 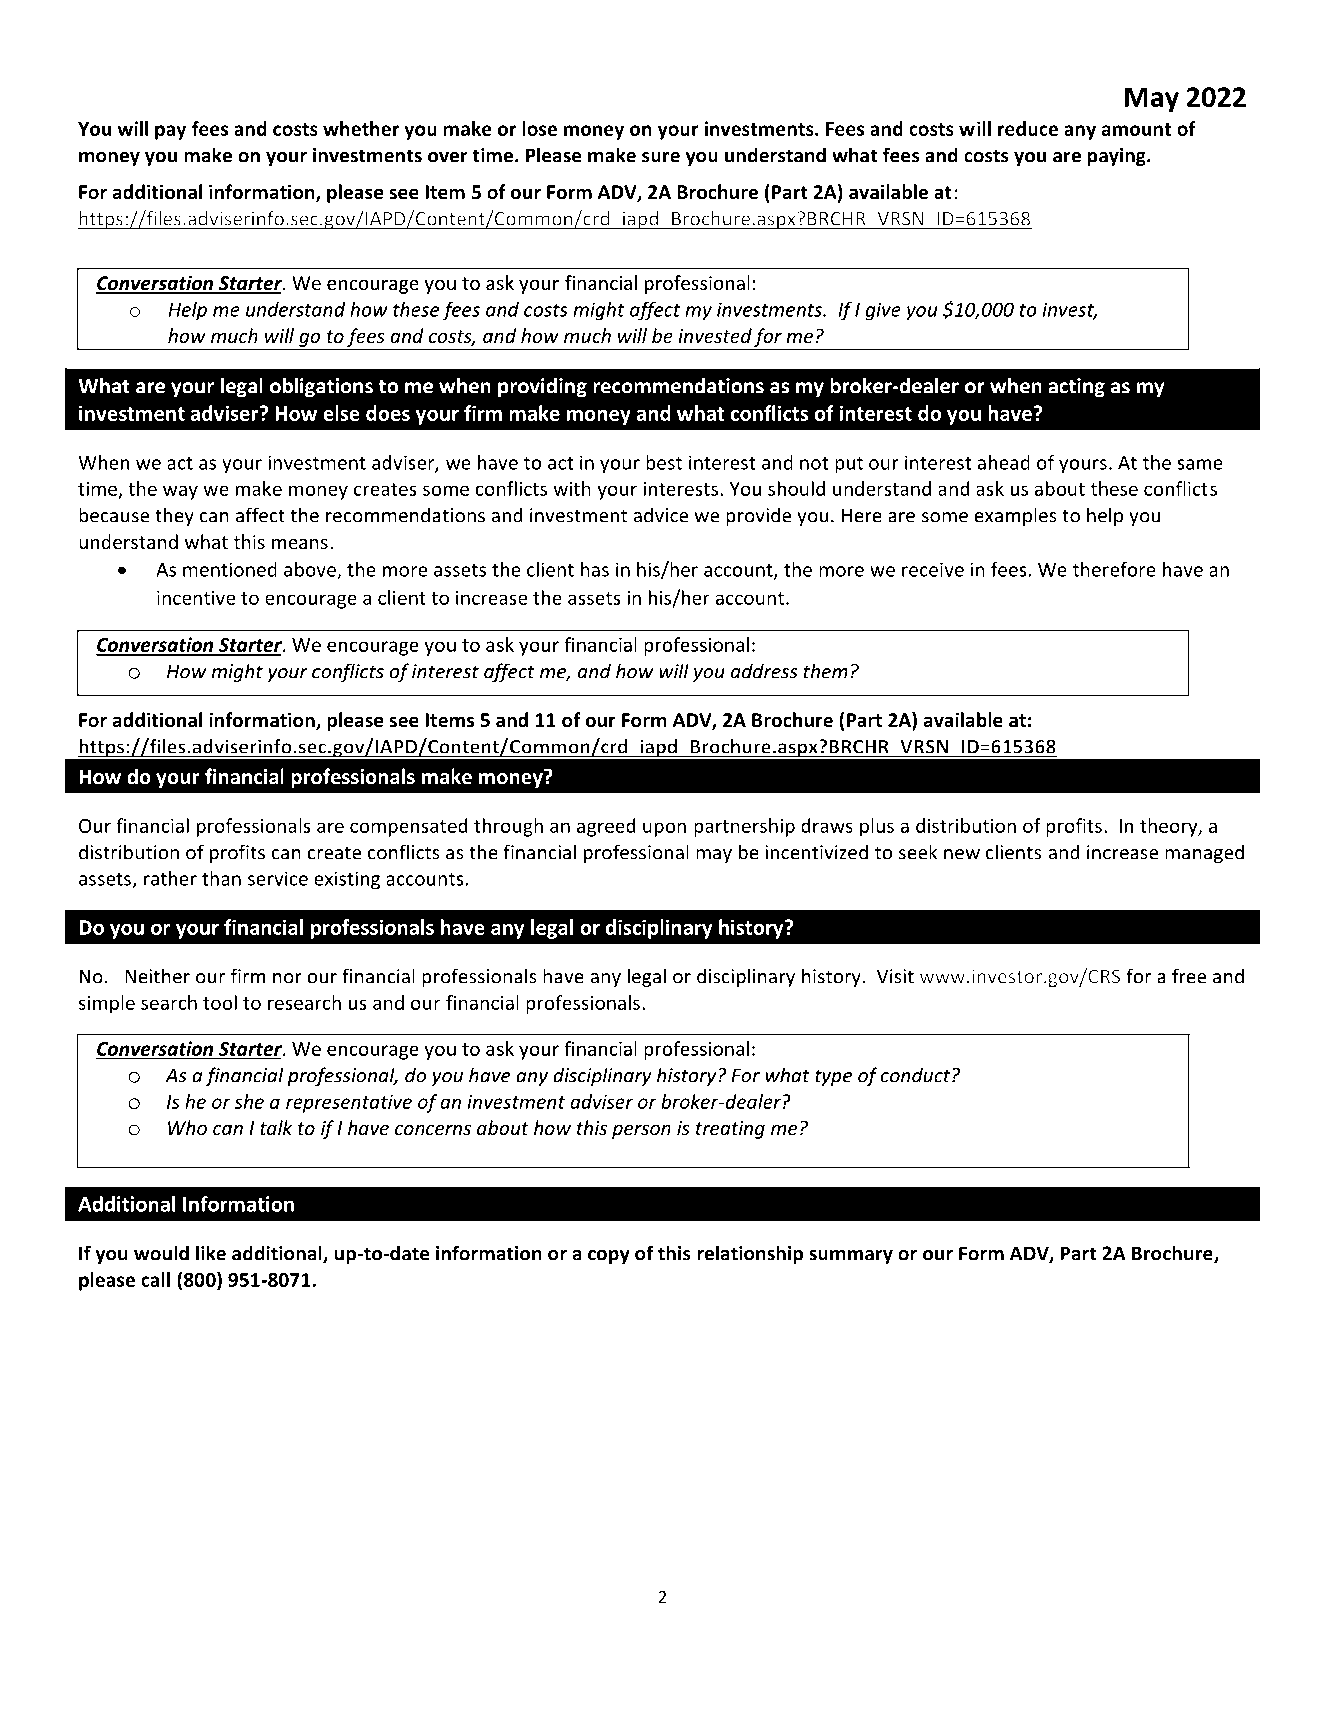 I want to click on them, so click(x=826, y=671).
